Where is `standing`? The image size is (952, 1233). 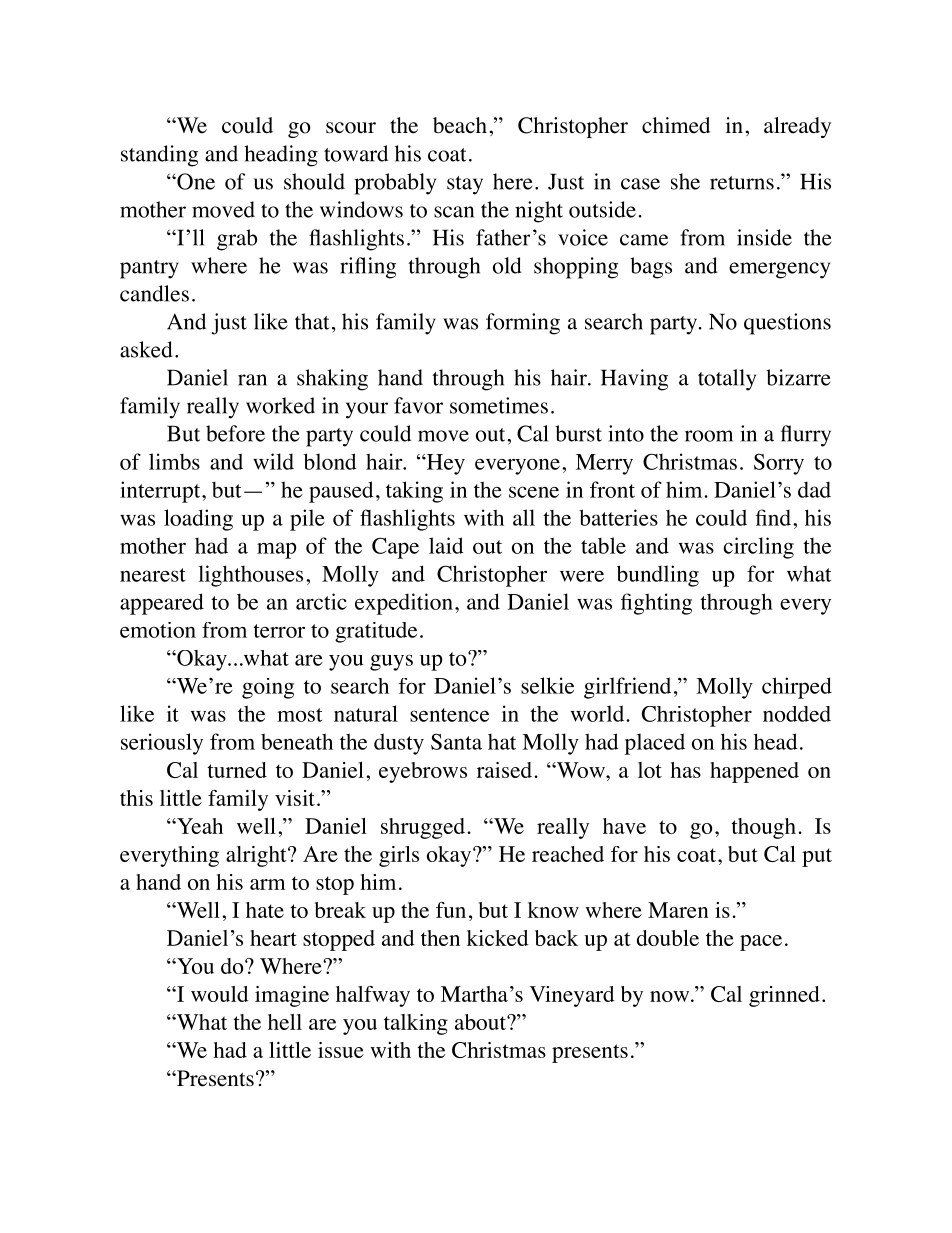 standing is located at coordinates (159, 156).
